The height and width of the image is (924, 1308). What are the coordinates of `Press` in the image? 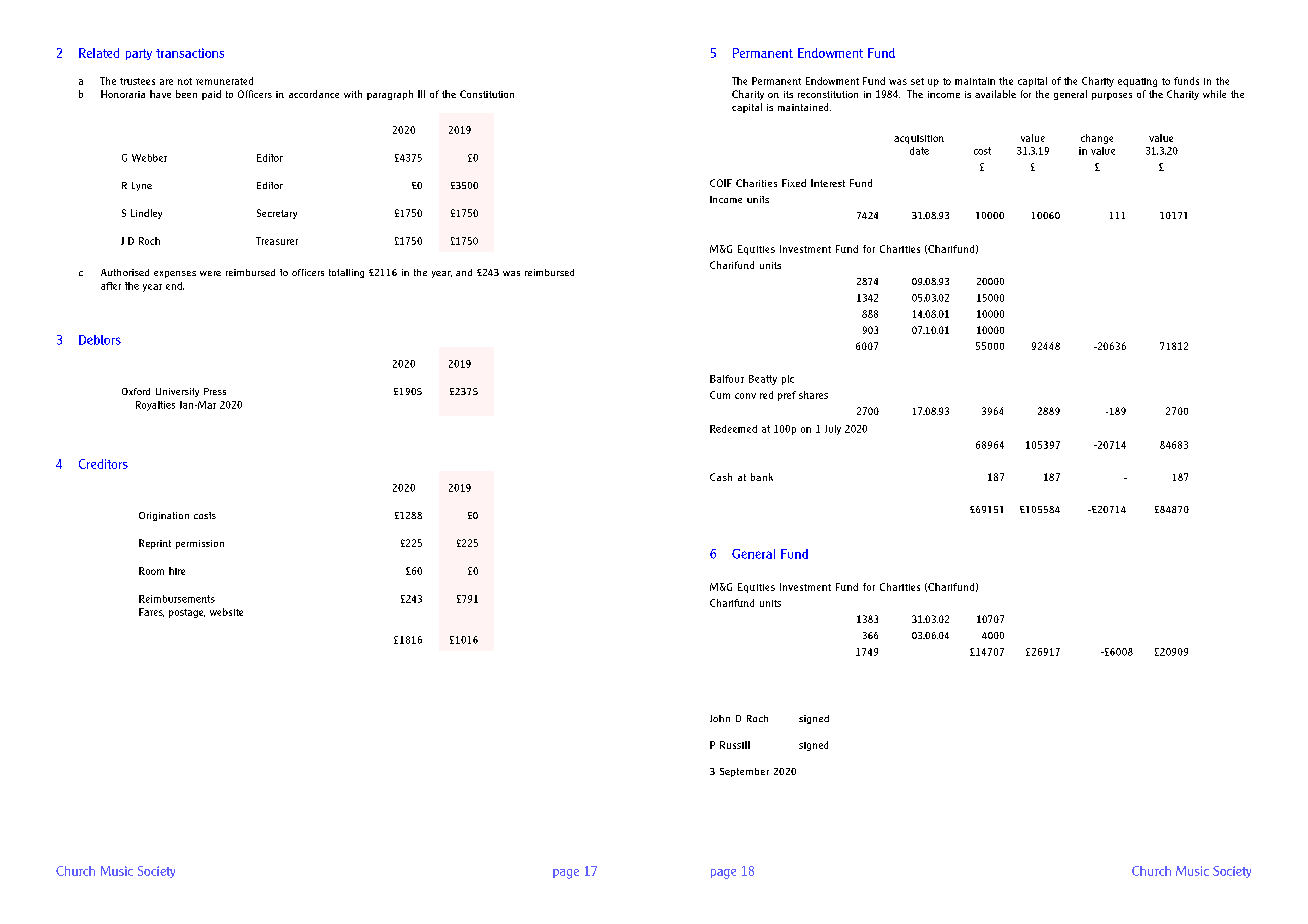 It's located at (215, 391).
